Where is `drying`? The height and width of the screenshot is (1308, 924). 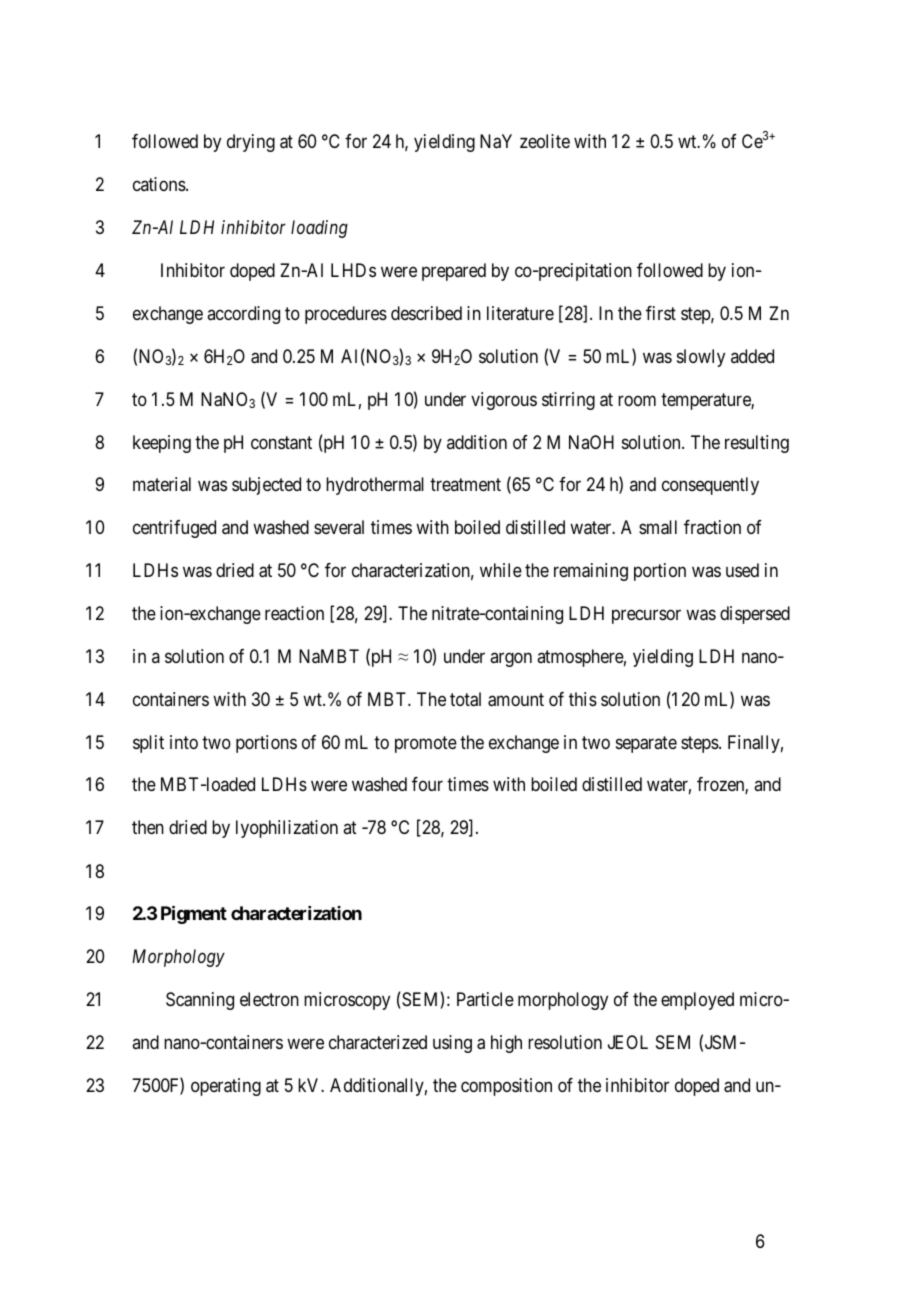 drying is located at coordinates (251, 143).
